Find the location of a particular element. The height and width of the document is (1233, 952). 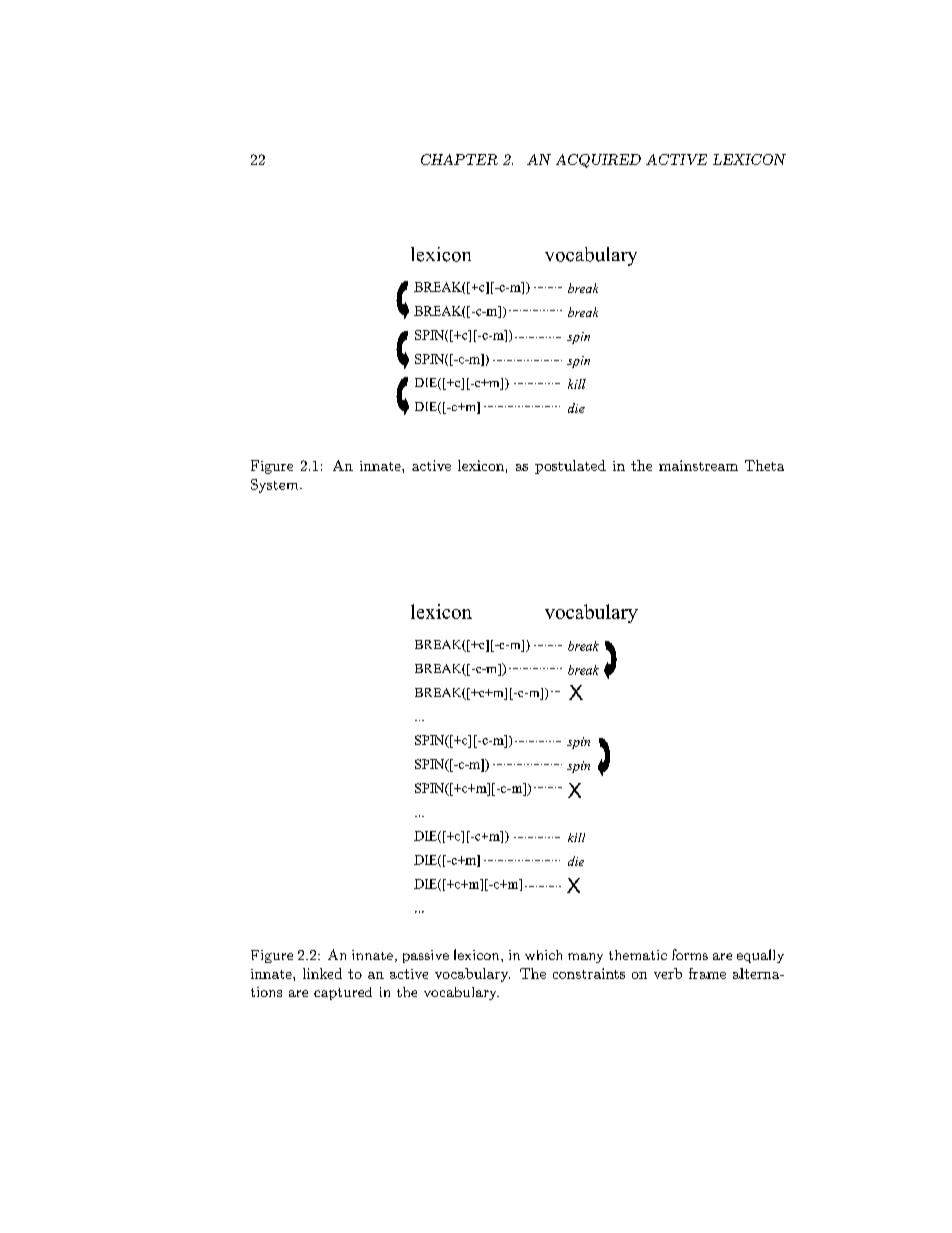

forms is located at coordinates (690, 954).
